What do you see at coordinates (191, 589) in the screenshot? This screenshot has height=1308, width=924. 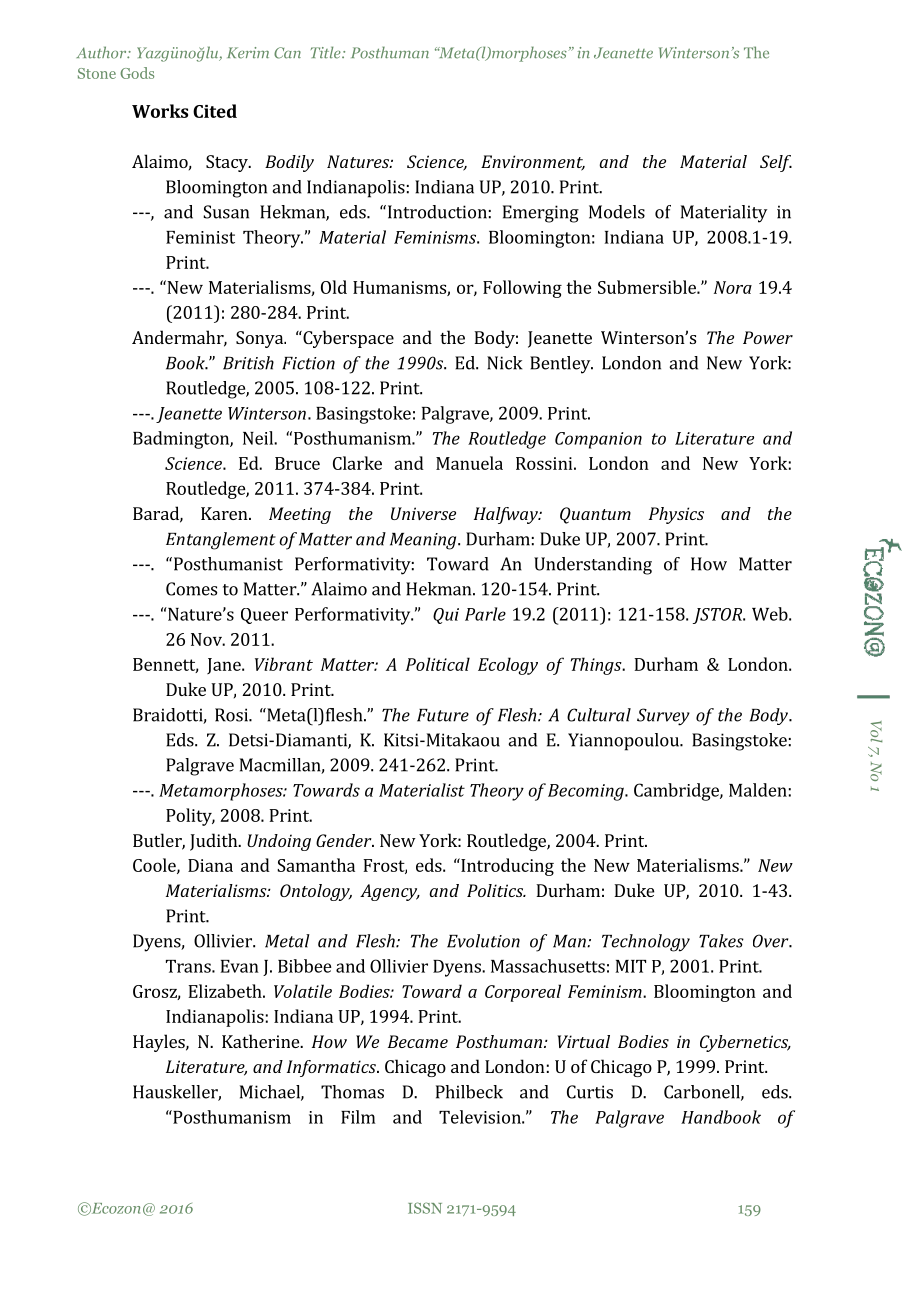 I see `Comes` at bounding box center [191, 589].
